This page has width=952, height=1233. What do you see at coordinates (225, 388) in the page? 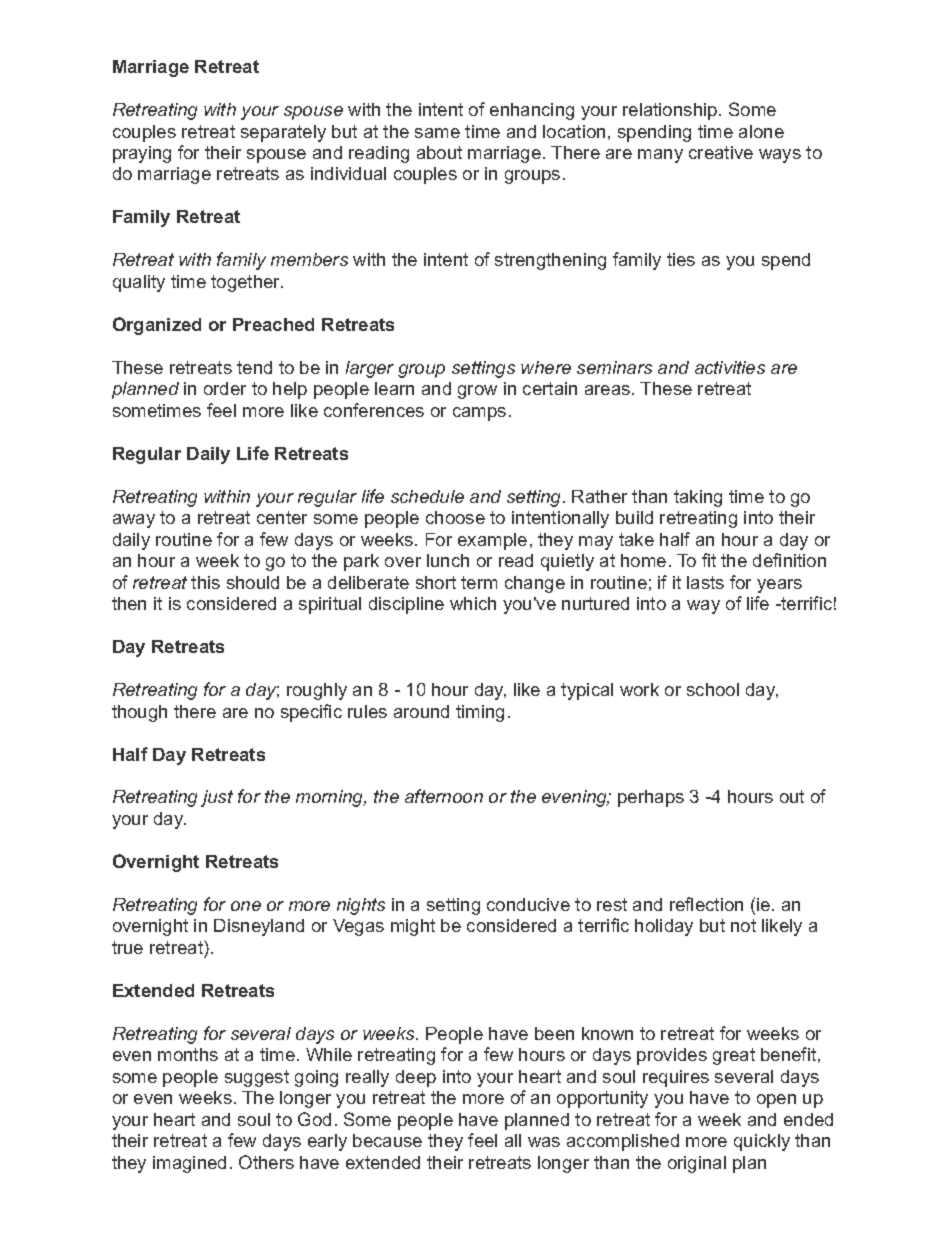
I see `order` at bounding box center [225, 388].
